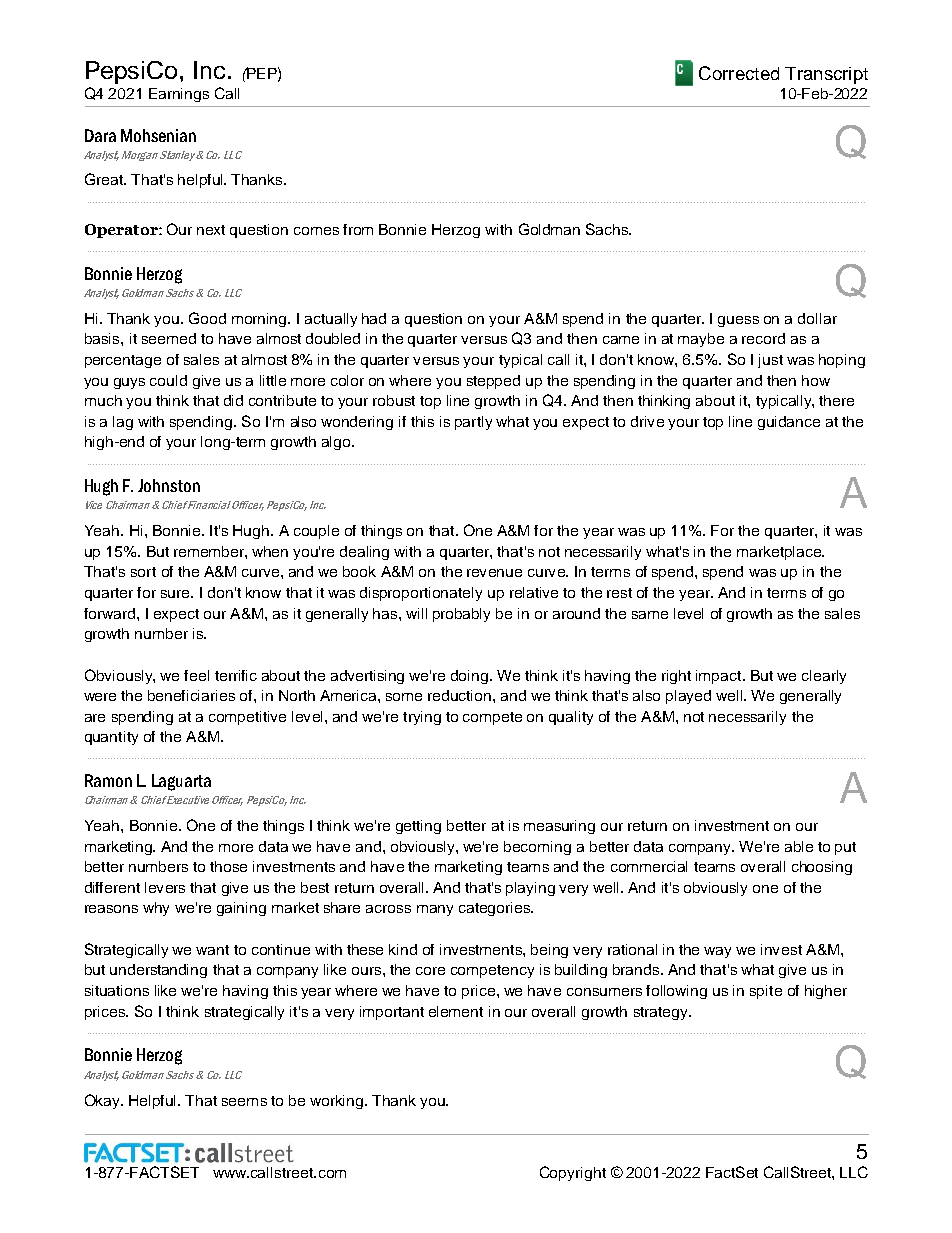 The width and height of the screenshot is (952, 1233). What do you see at coordinates (244, 1102) in the screenshot?
I see `seems` at bounding box center [244, 1102].
